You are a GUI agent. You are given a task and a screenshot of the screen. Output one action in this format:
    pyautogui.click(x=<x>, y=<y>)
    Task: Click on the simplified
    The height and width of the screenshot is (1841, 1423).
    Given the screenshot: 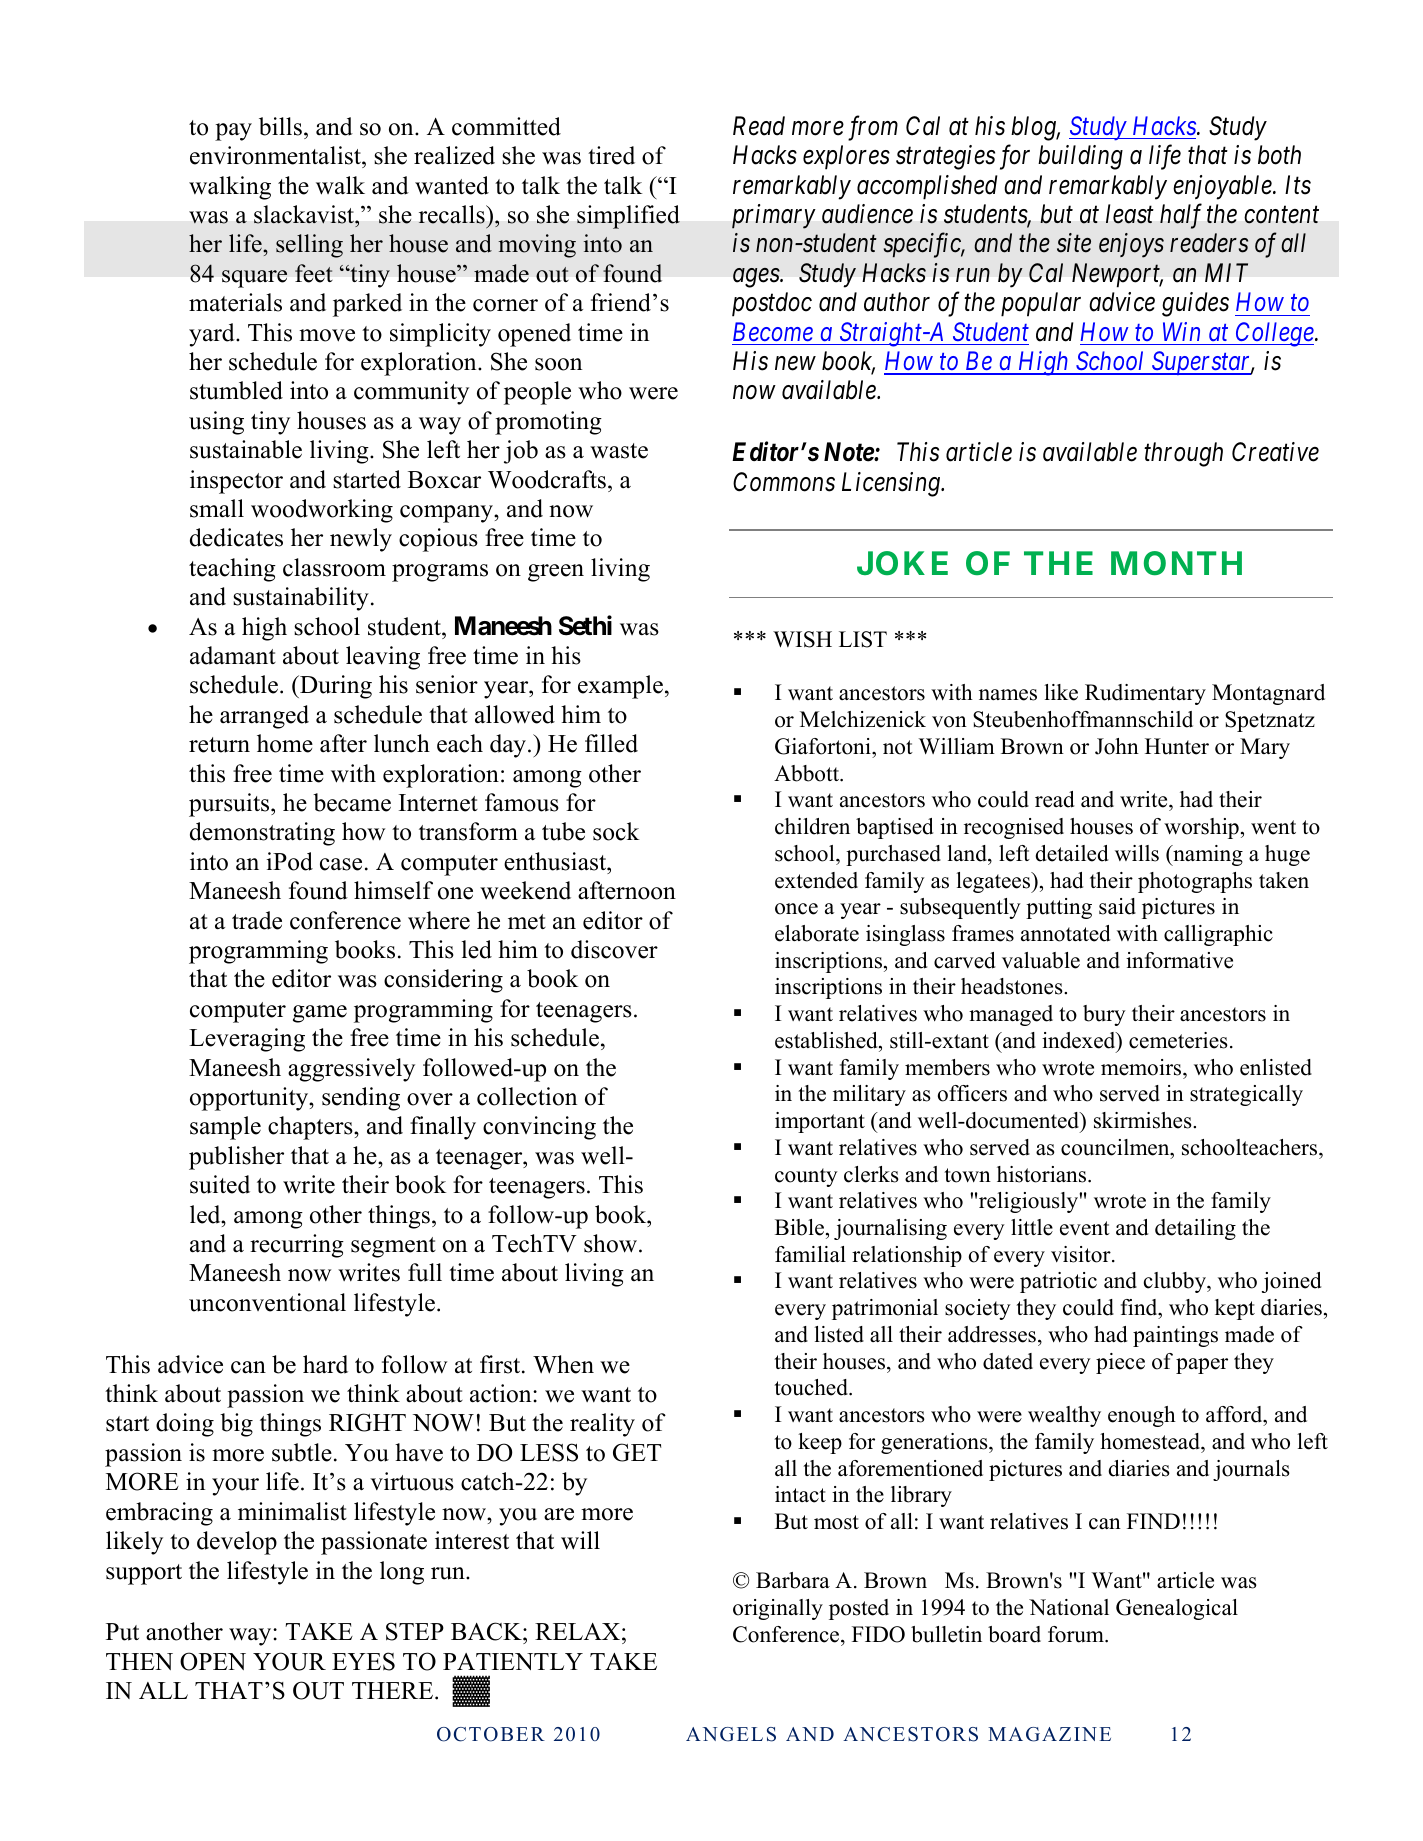 What is the action you would take?
    pyautogui.click(x=628, y=217)
